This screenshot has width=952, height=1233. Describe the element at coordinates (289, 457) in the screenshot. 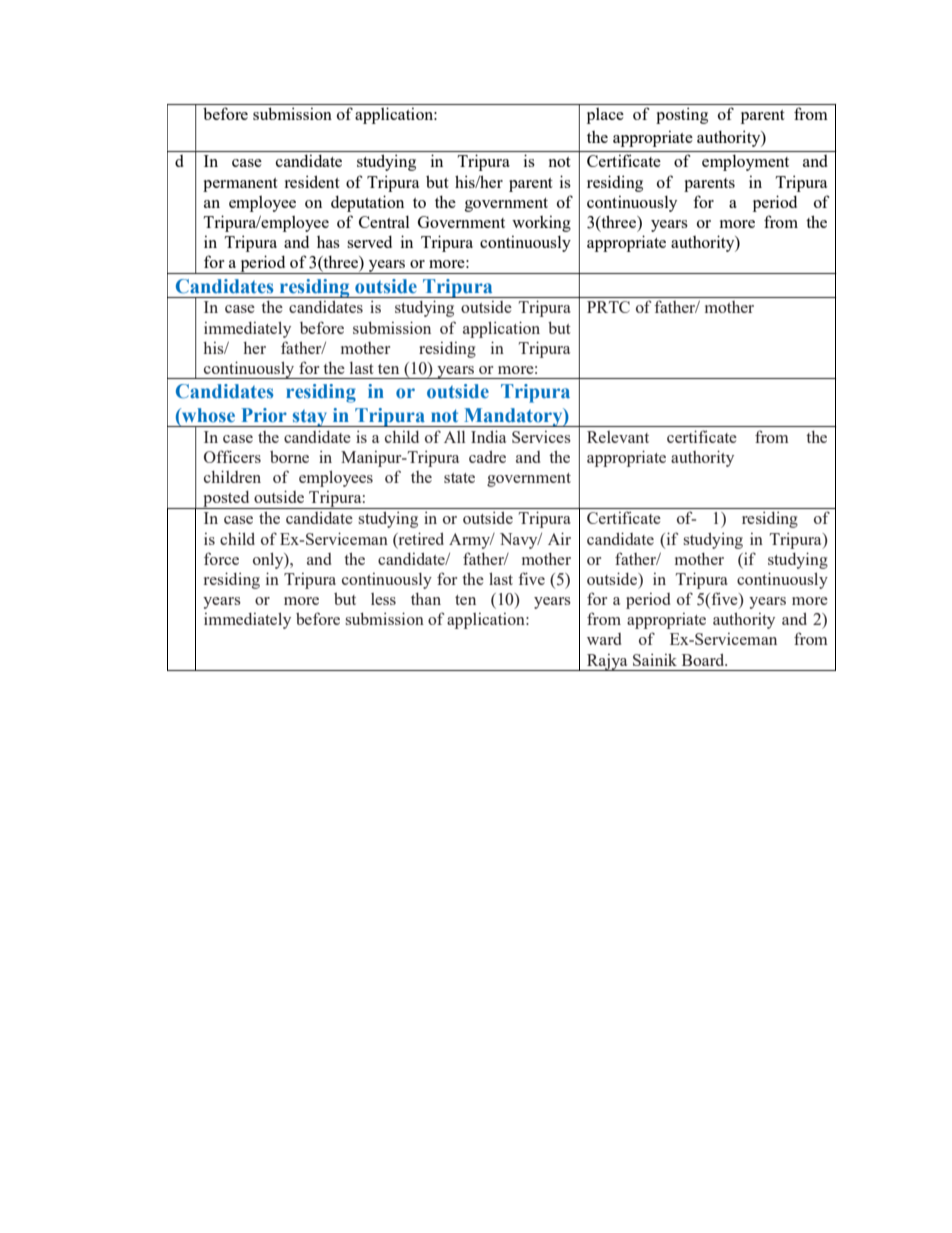

I see `borne` at that location.
